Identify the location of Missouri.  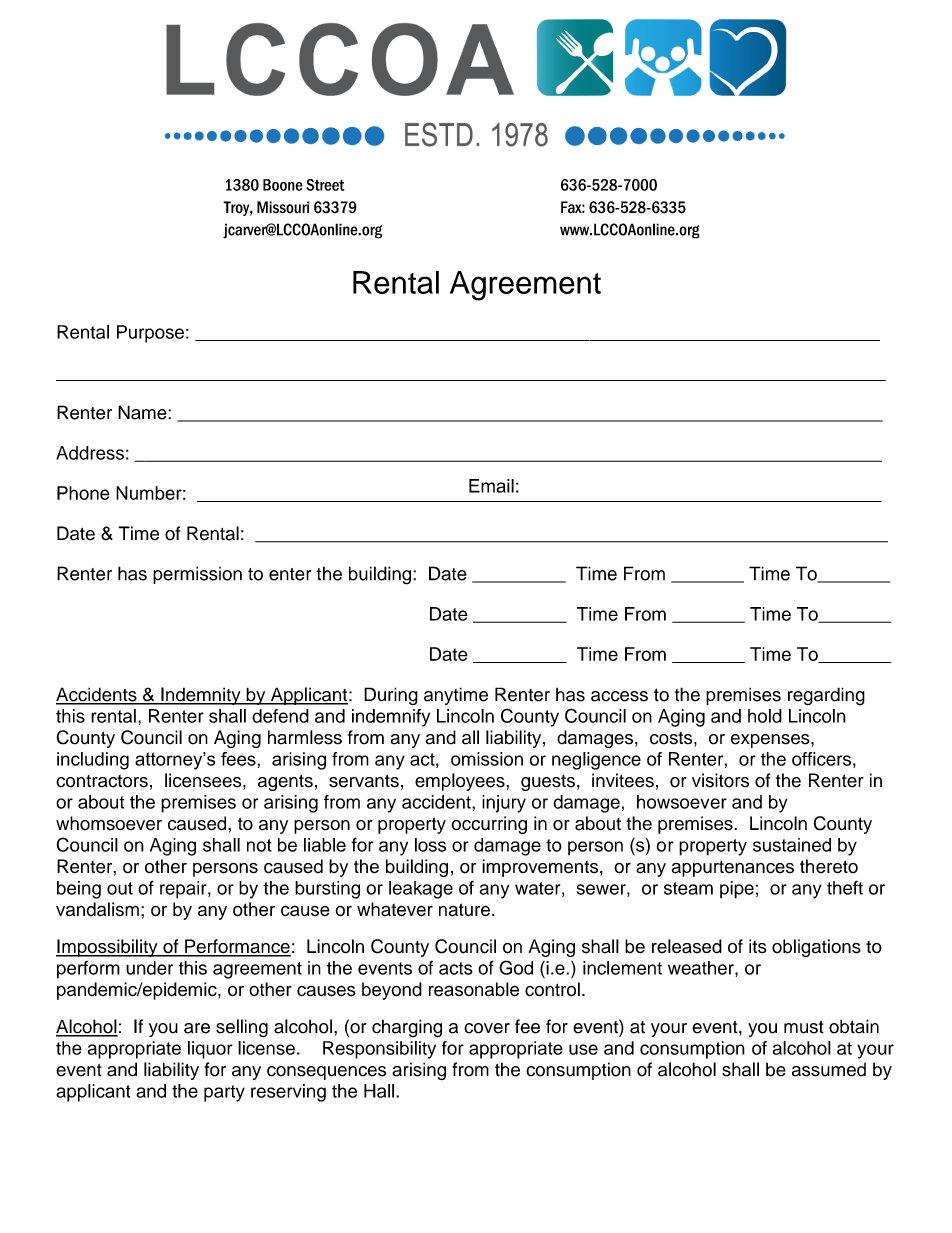
(283, 207).
